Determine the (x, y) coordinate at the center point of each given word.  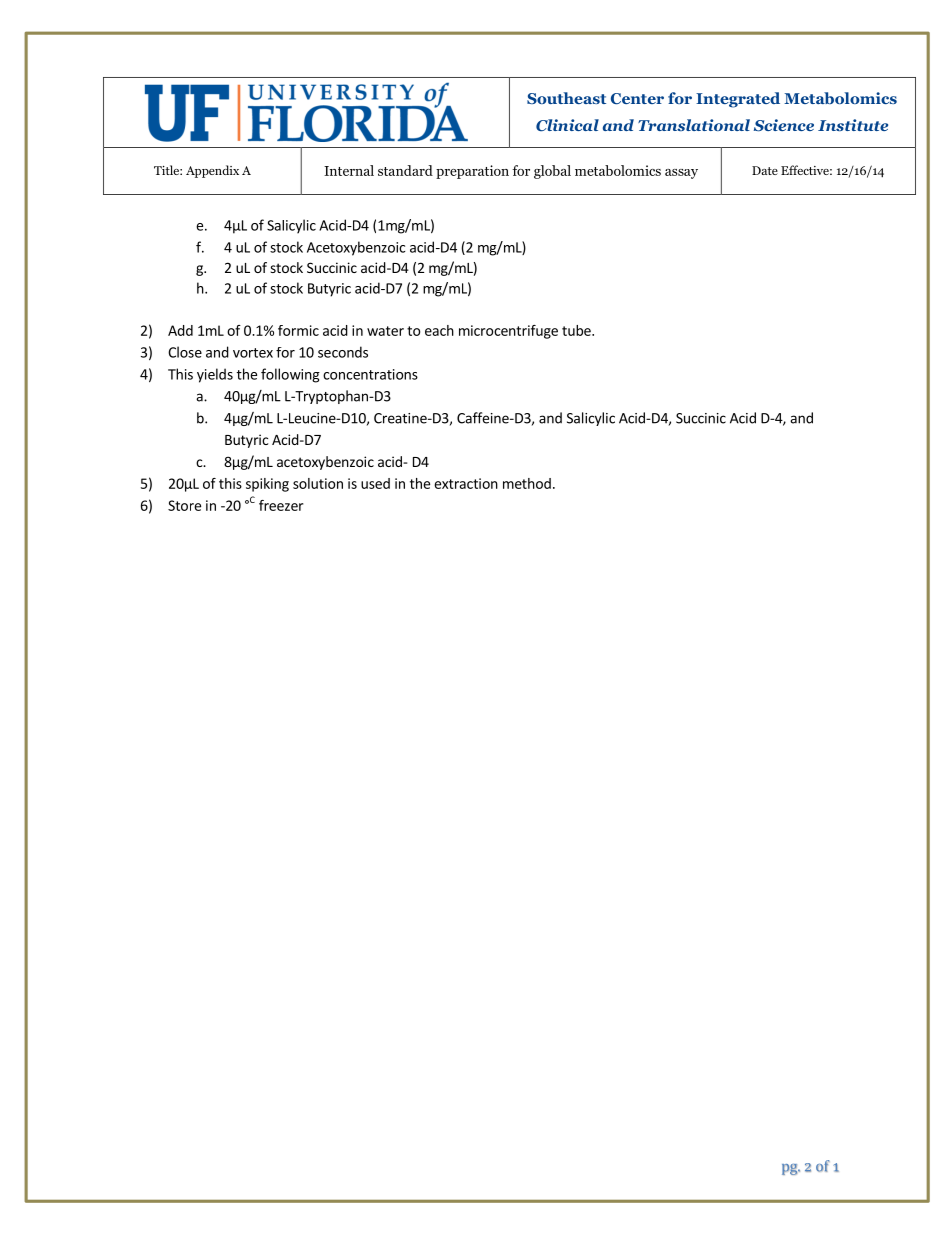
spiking (267, 485)
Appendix (212, 171)
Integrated (738, 100)
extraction (466, 483)
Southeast (566, 98)
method (527, 483)
